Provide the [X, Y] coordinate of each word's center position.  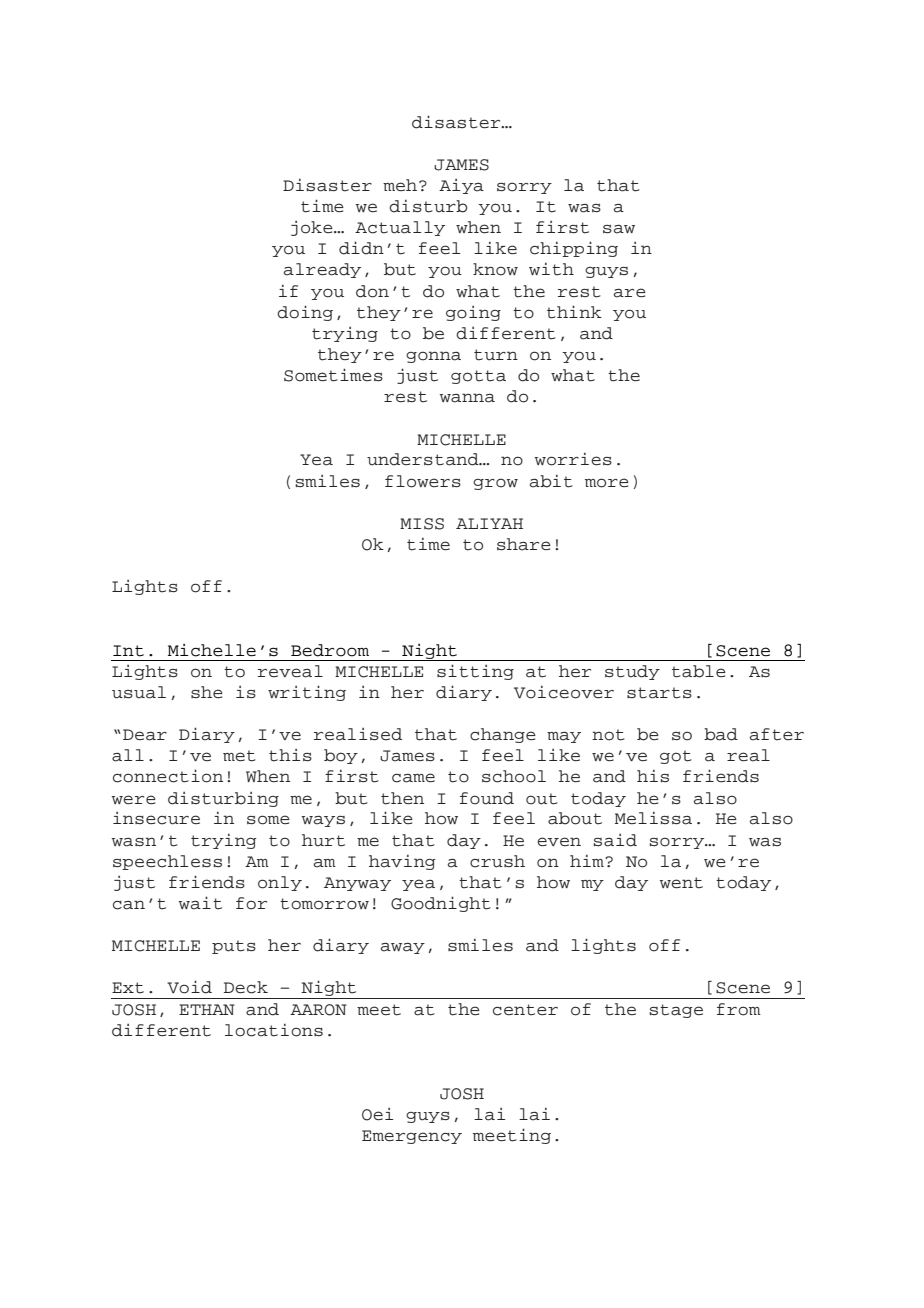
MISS [422, 524]
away [403, 948]
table [699, 671]
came [413, 778]
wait [200, 903]
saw [619, 229]
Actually [400, 228]
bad [721, 734]
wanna [467, 398]
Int [128, 651]
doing [305, 313]
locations [274, 1030]
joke [313, 228]
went [681, 883]
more [607, 483]
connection [168, 776]
